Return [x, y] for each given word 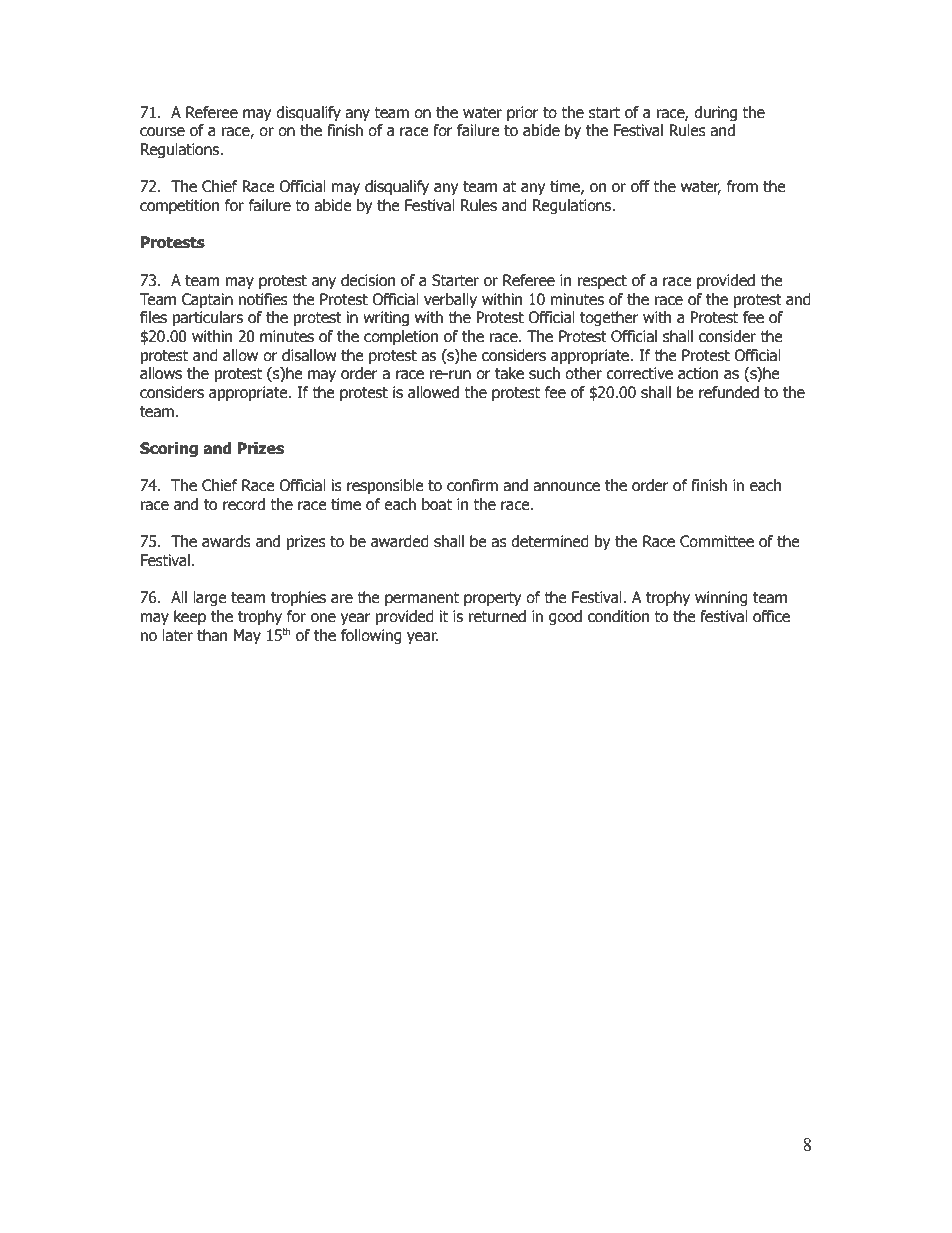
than [212, 635]
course [162, 132]
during [715, 113]
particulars [208, 318]
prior [523, 113]
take [509, 373]
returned [497, 616]
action [698, 373]
